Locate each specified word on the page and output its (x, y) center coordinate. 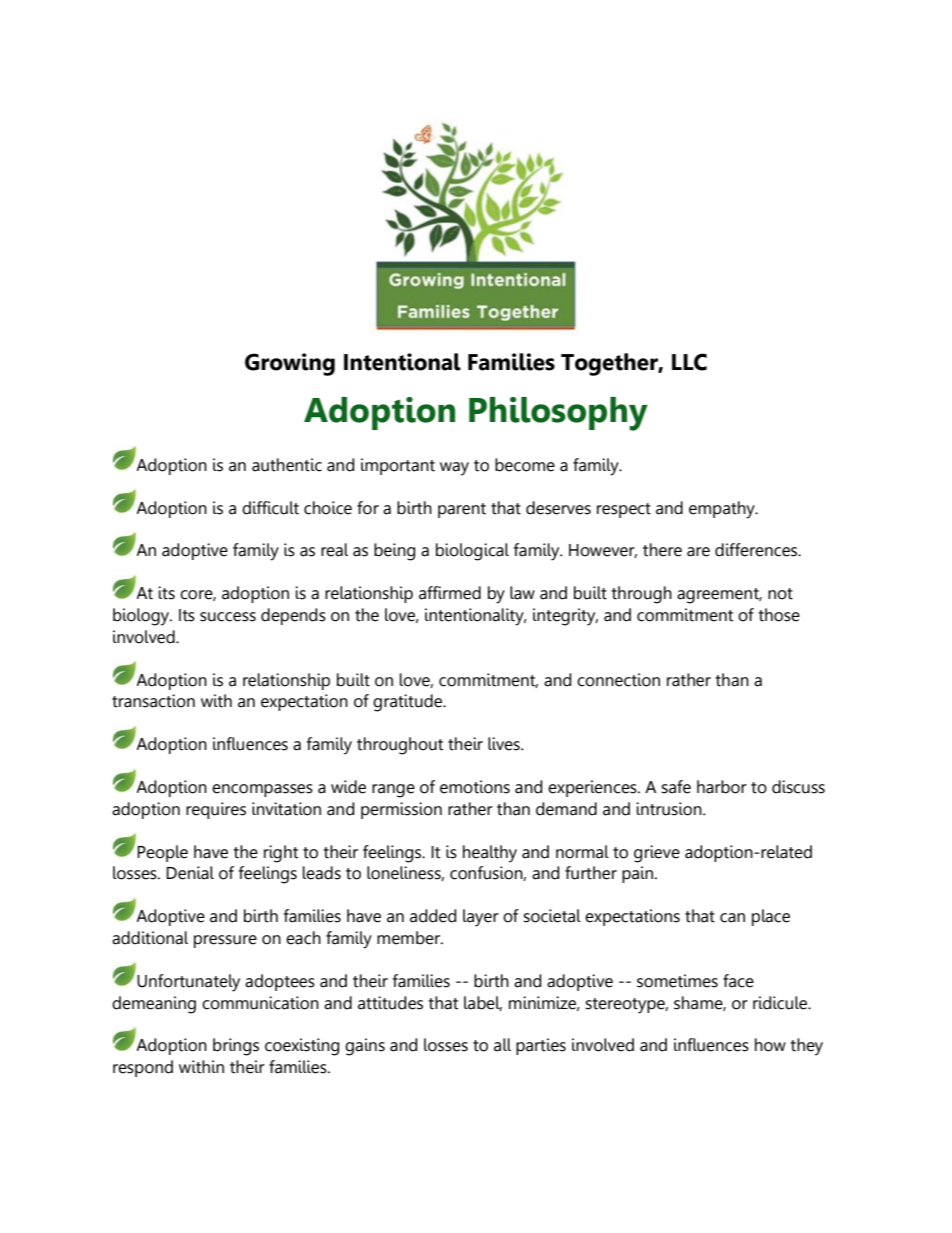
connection (618, 680)
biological (472, 552)
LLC (689, 362)
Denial (190, 873)
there (662, 550)
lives (505, 744)
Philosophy (558, 414)
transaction (153, 701)
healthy (490, 854)
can (732, 918)
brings (236, 1047)
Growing (290, 364)
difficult (270, 508)
